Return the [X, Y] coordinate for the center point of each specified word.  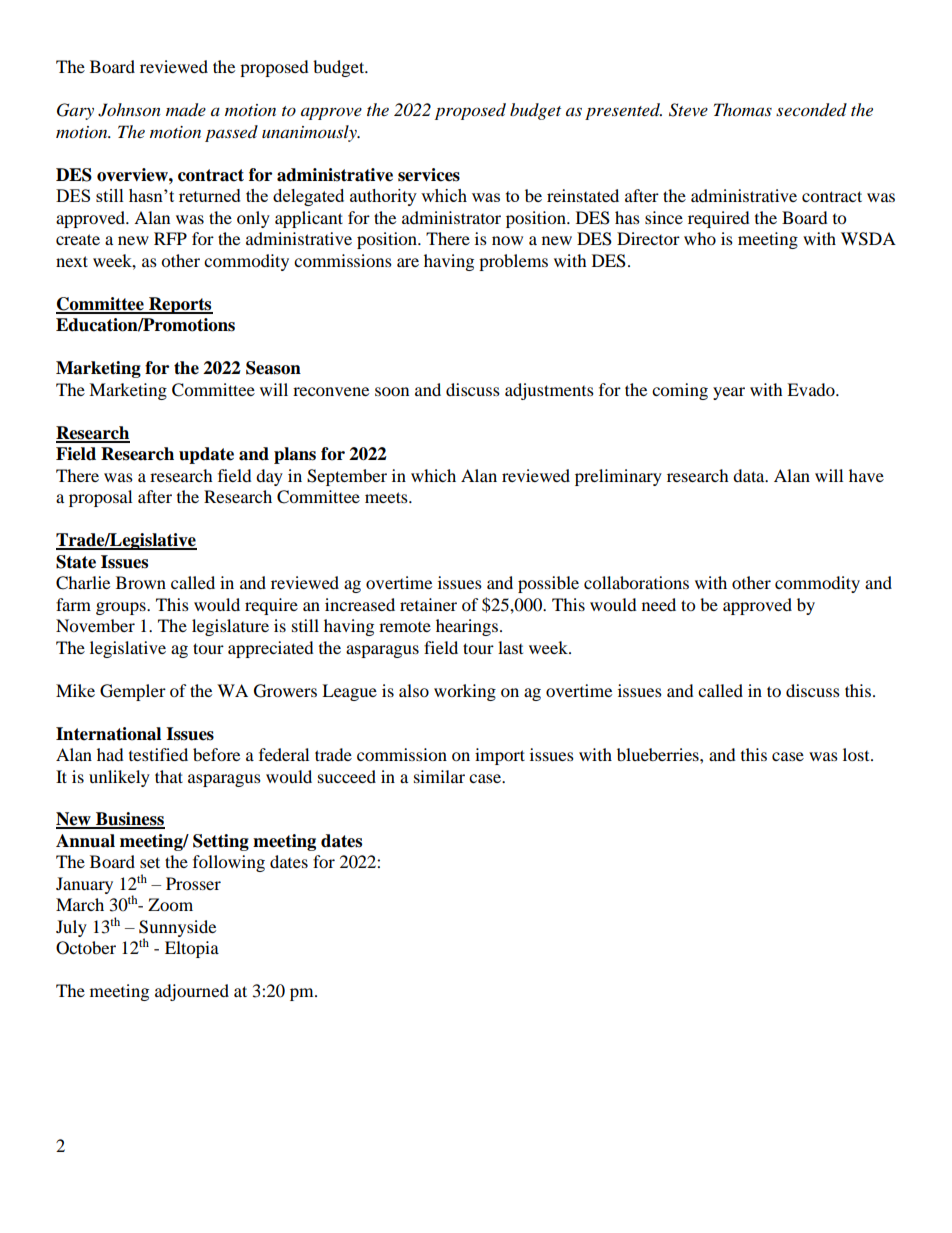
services [429, 175]
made [186, 110]
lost [857, 754]
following [229, 863]
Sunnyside [177, 929]
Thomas [743, 110]
